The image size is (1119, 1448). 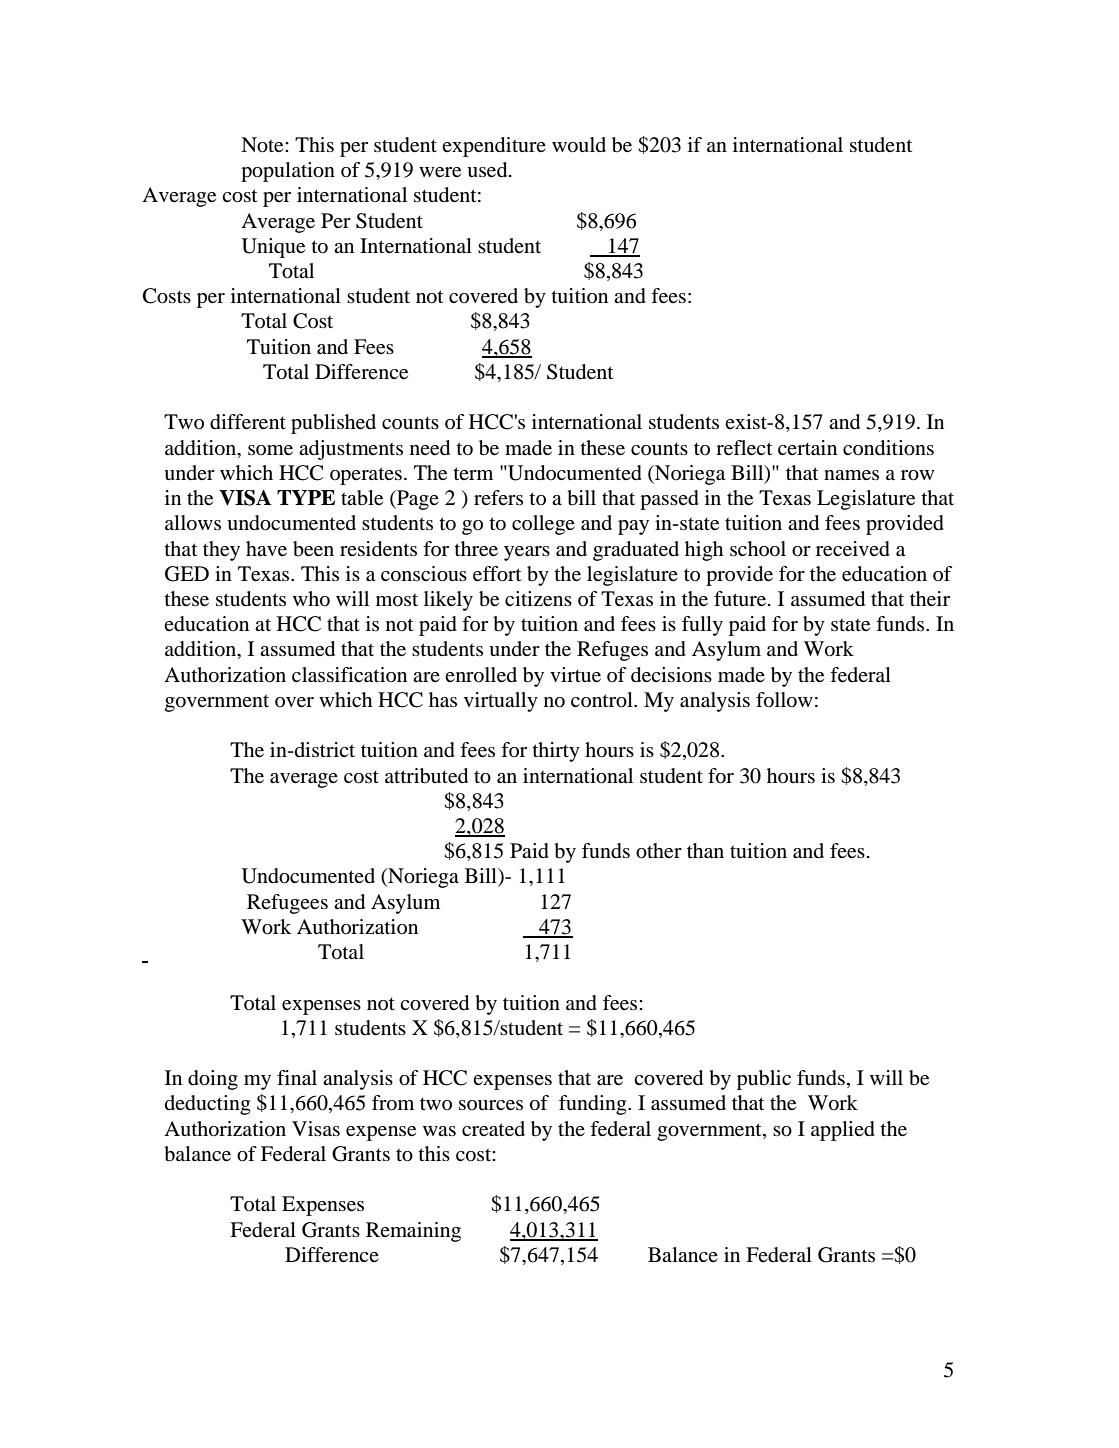 I want to click on applied, so click(x=843, y=1131).
